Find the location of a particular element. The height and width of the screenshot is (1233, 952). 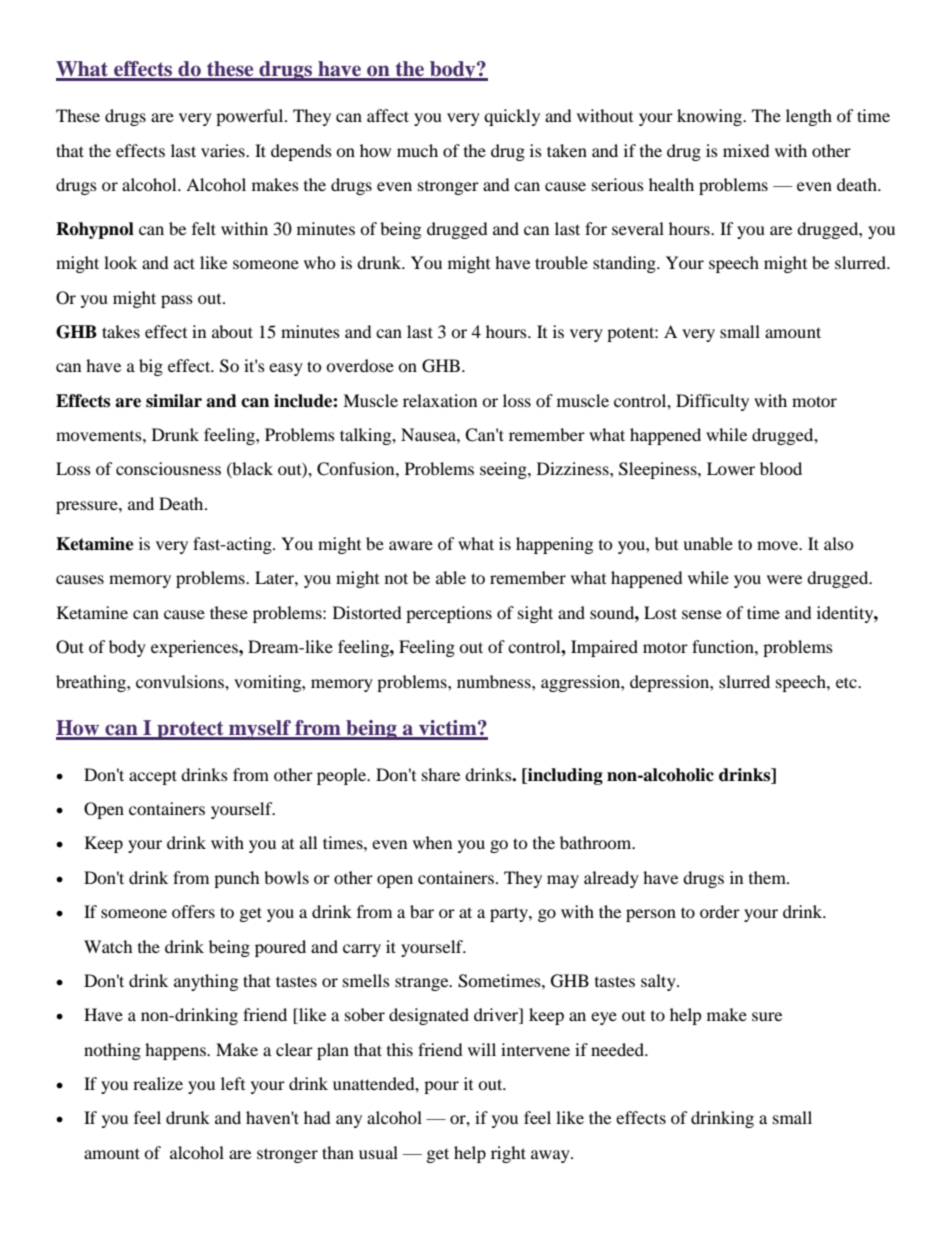

them is located at coordinates (768, 877).
